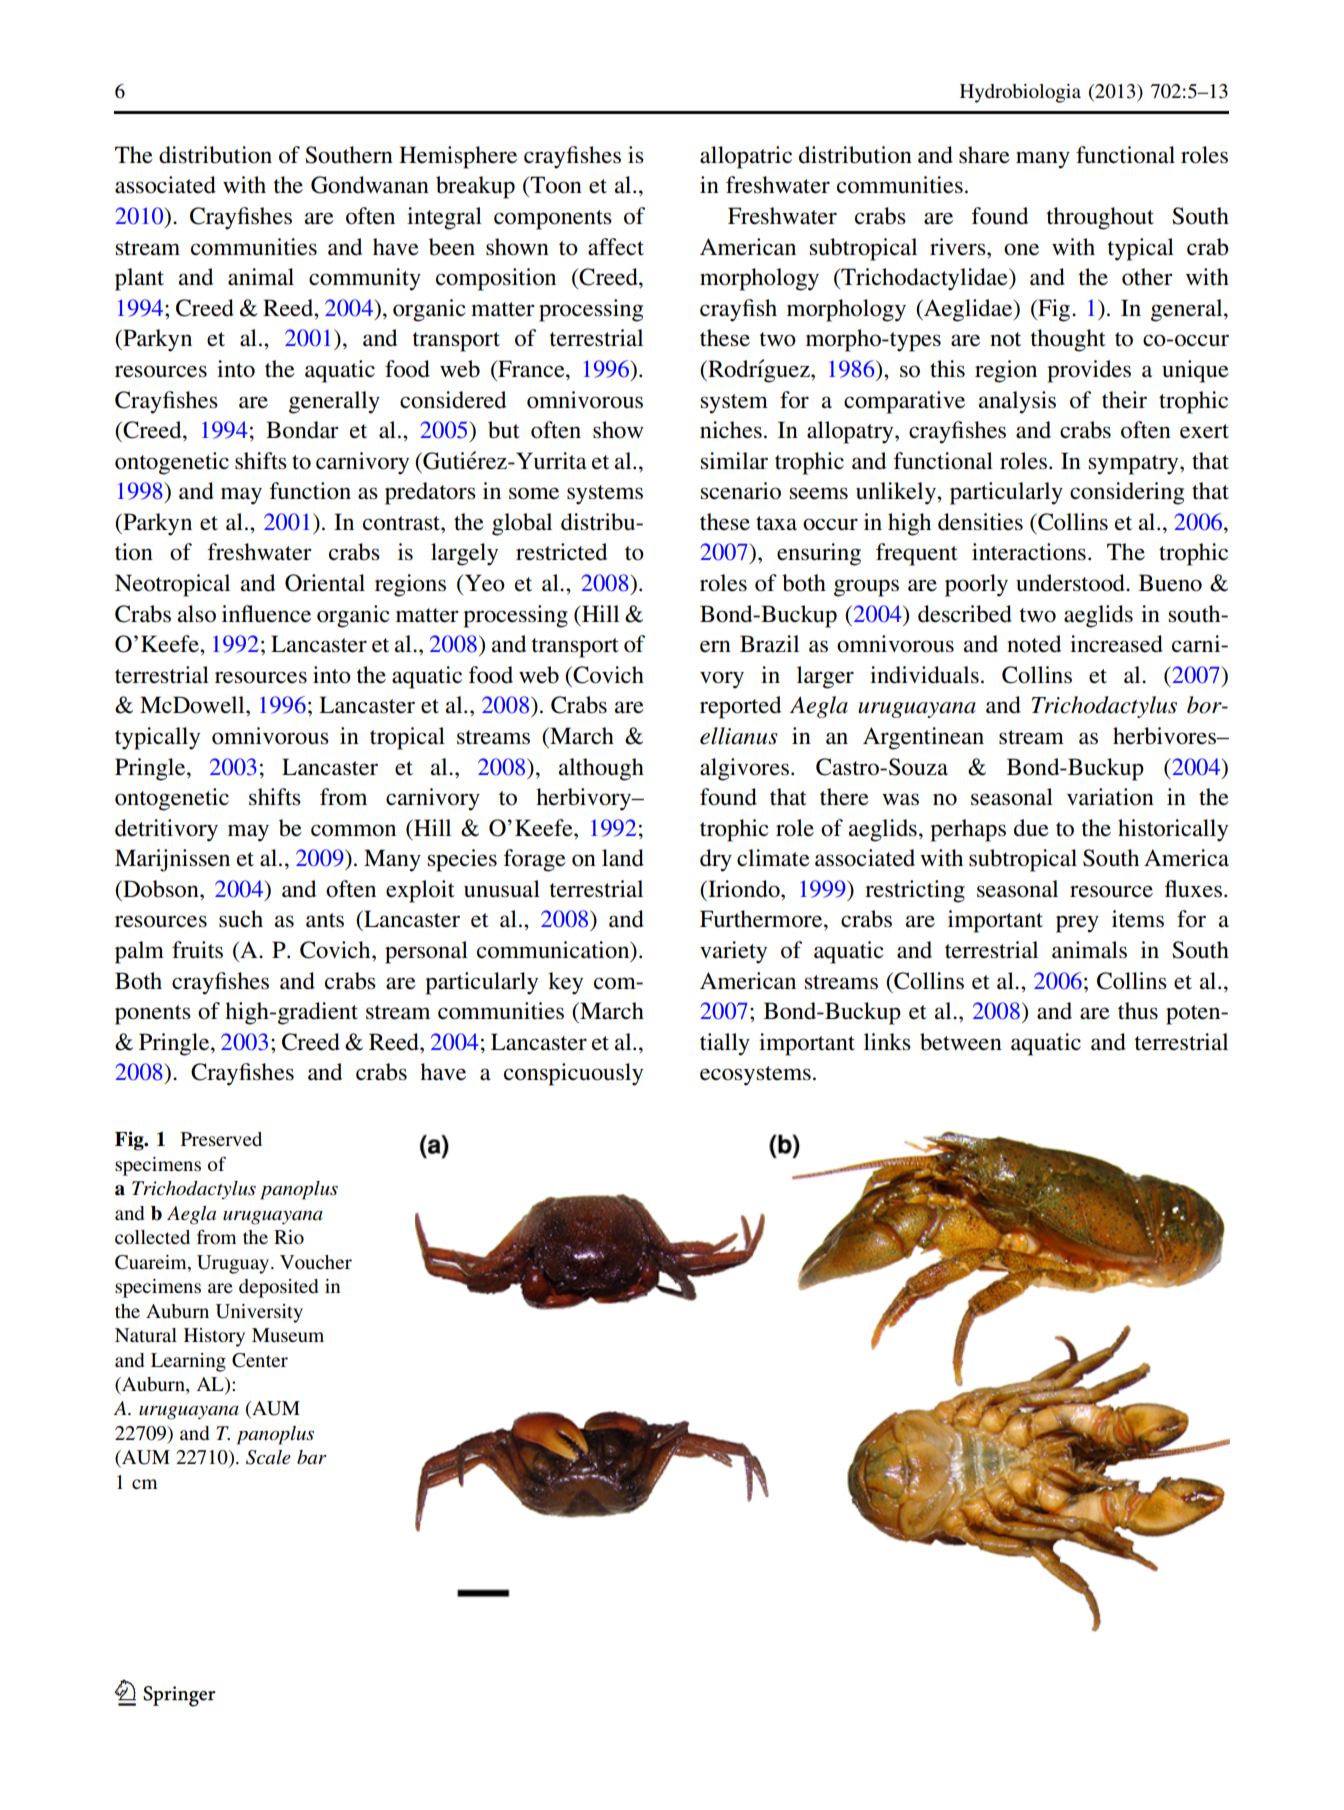  What do you see at coordinates (1031, 828) in the screenshot?
I see `due` at bounding box center [1031, 828].
